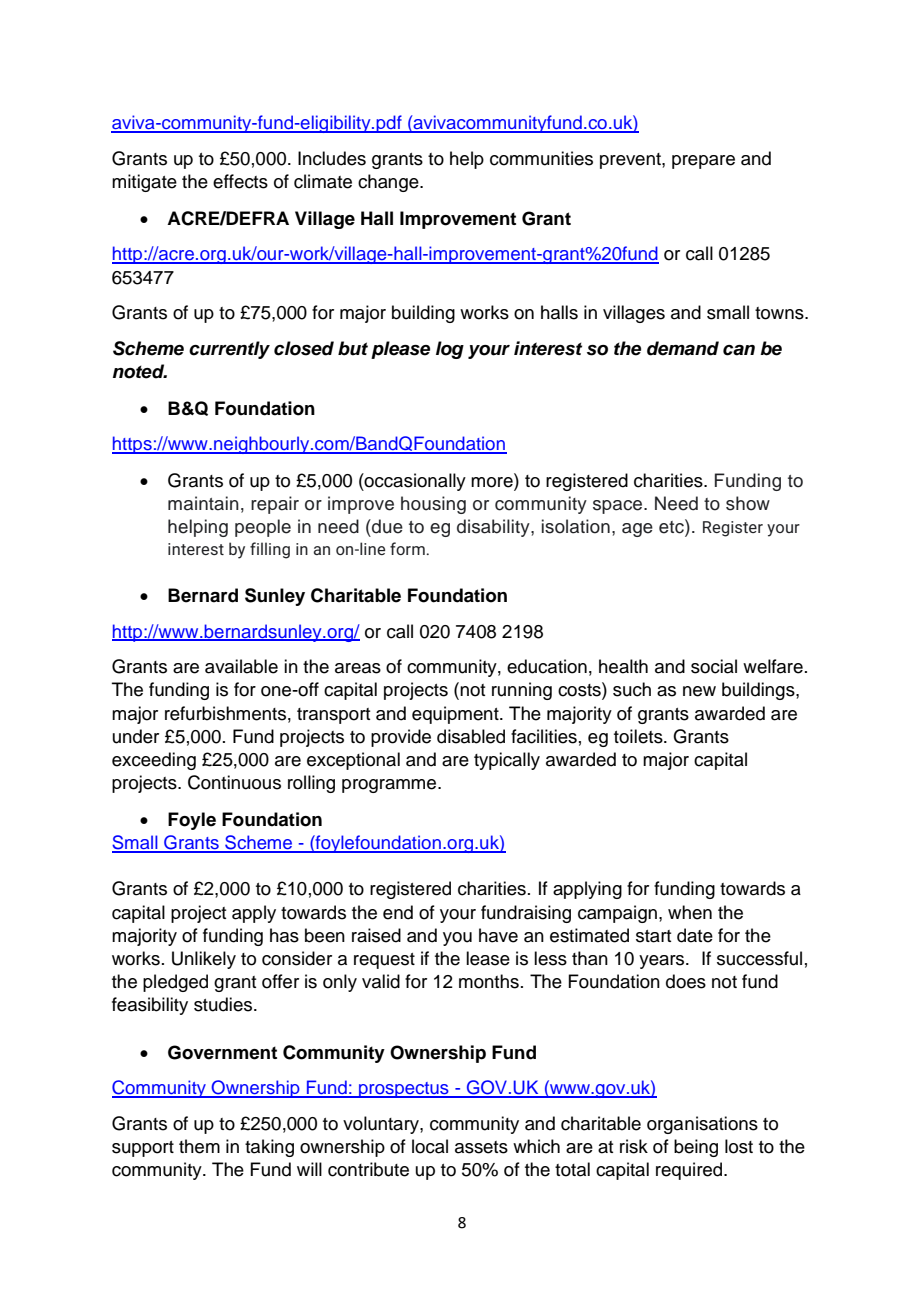  I want to click on equipment, so click(456, 715).
